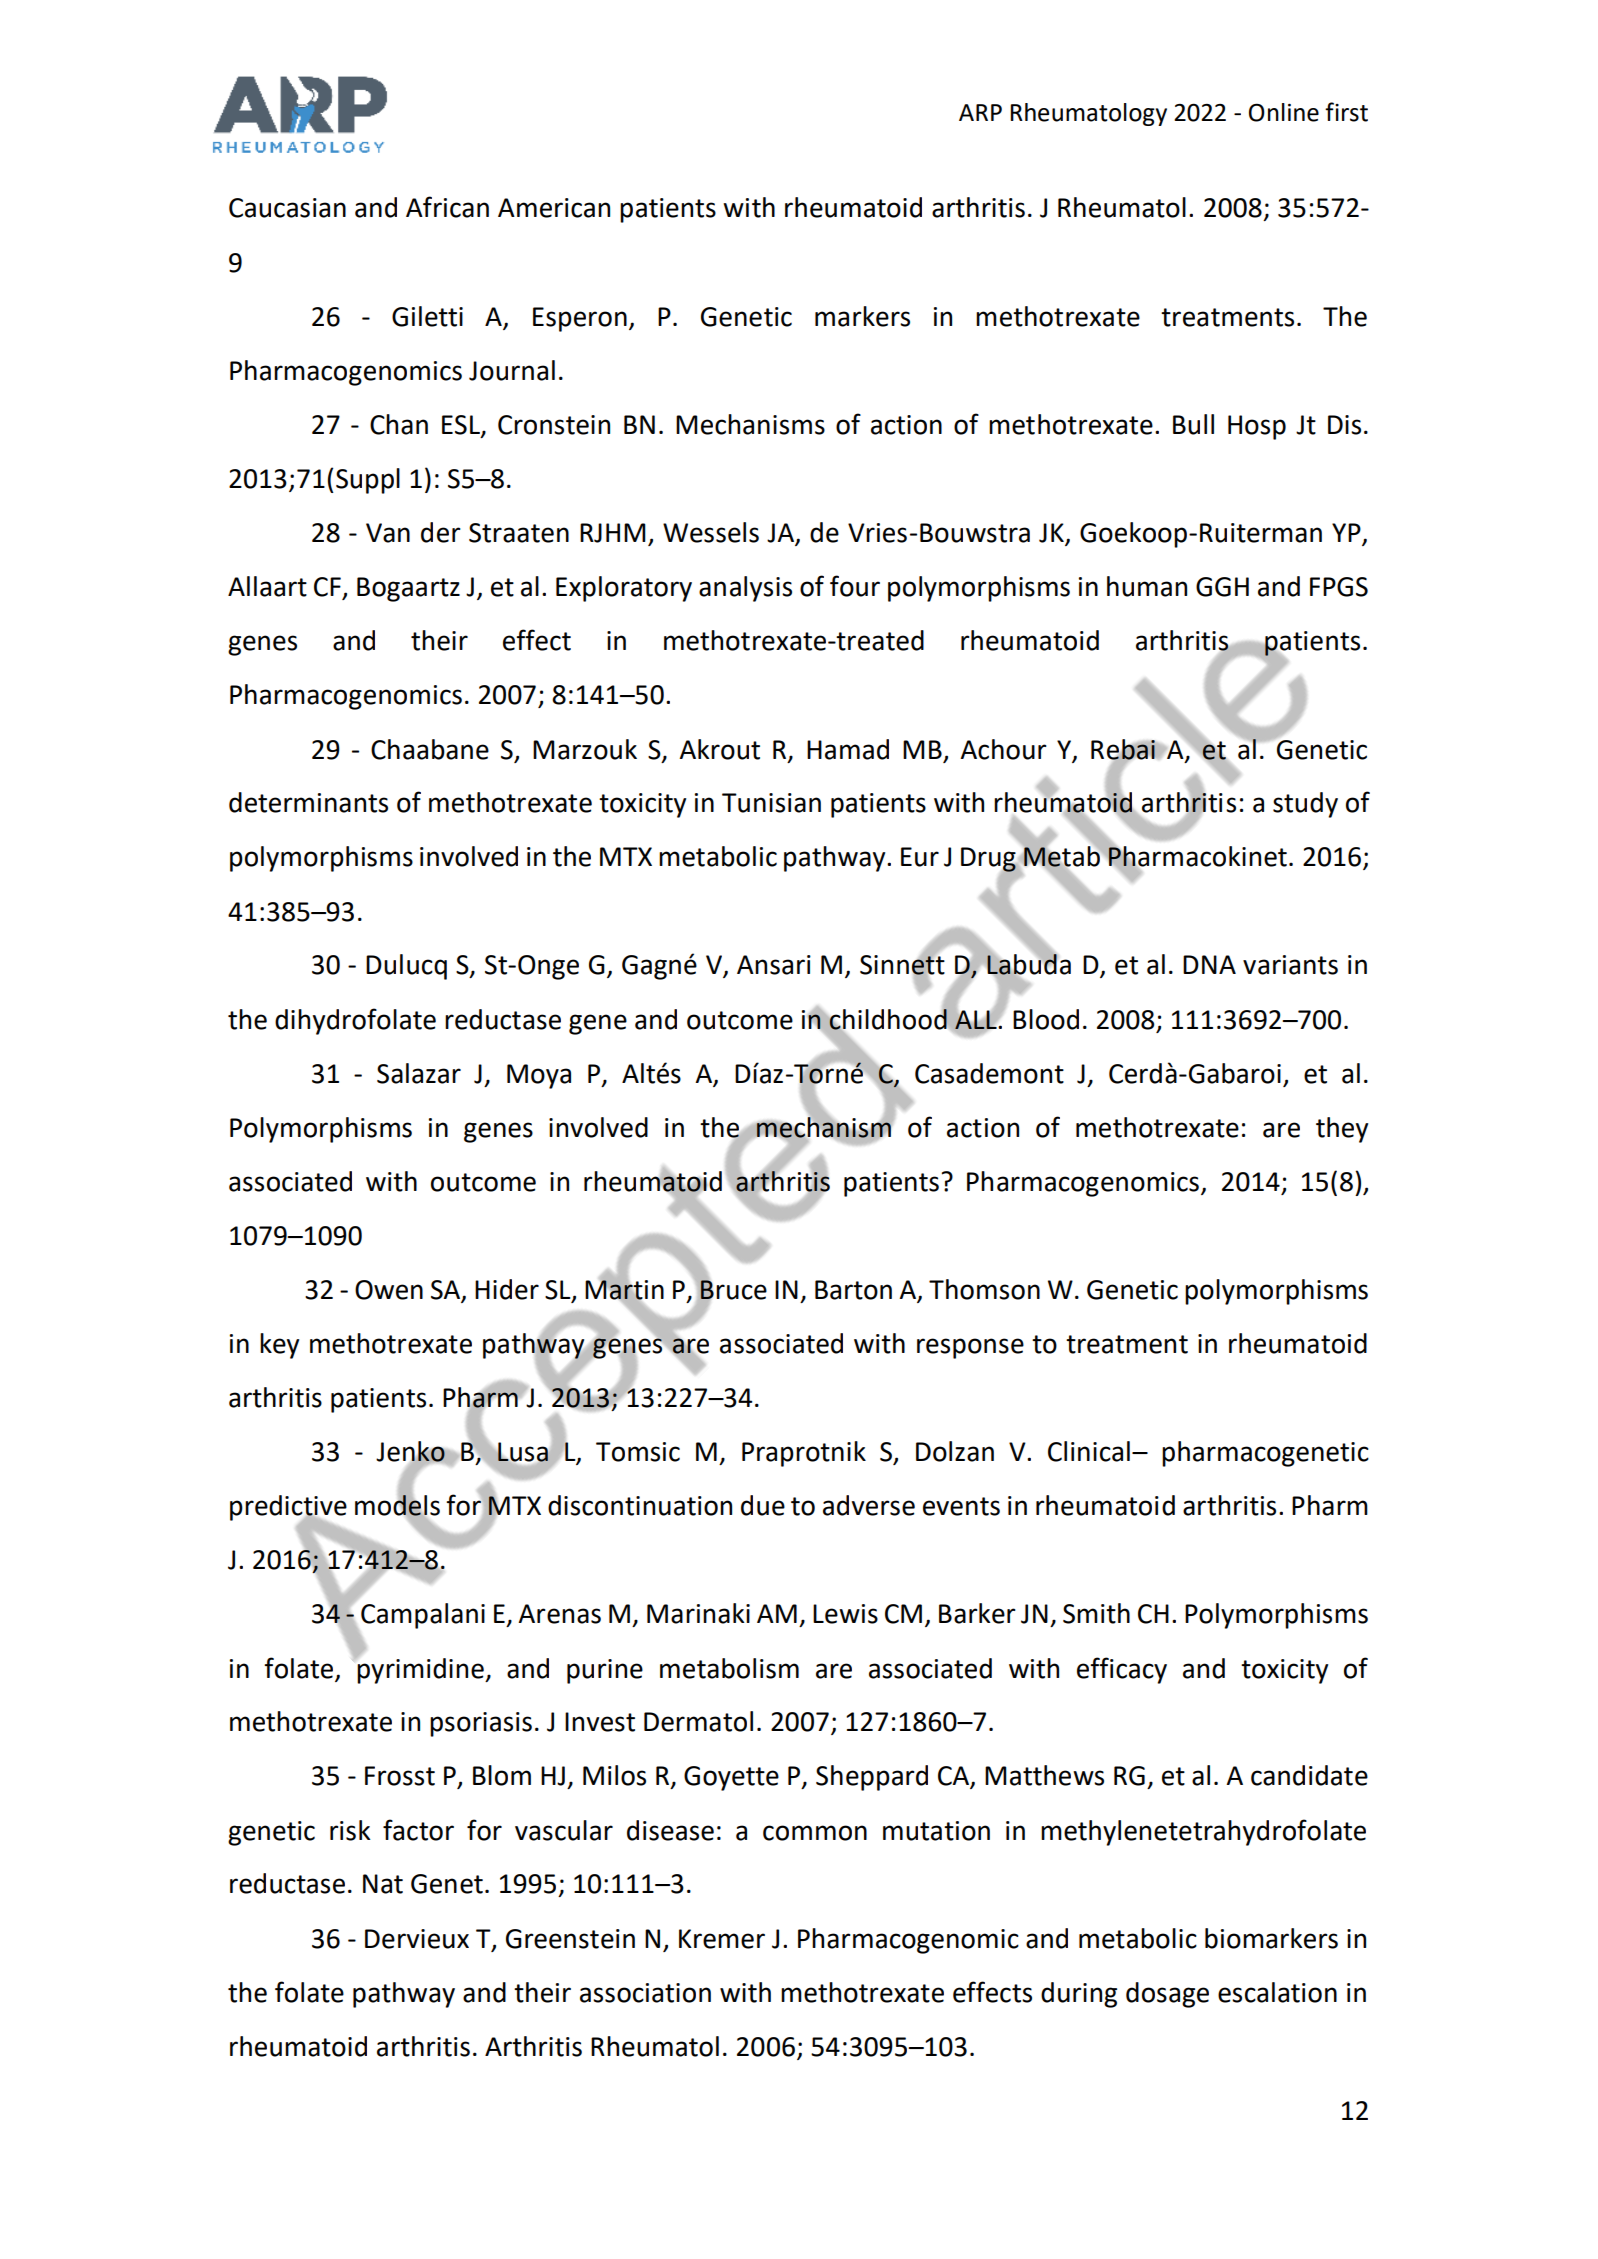  What do you see at coordinates (447, 207) in the screenshot?
I see `African` at bounding box center [447, 207].
